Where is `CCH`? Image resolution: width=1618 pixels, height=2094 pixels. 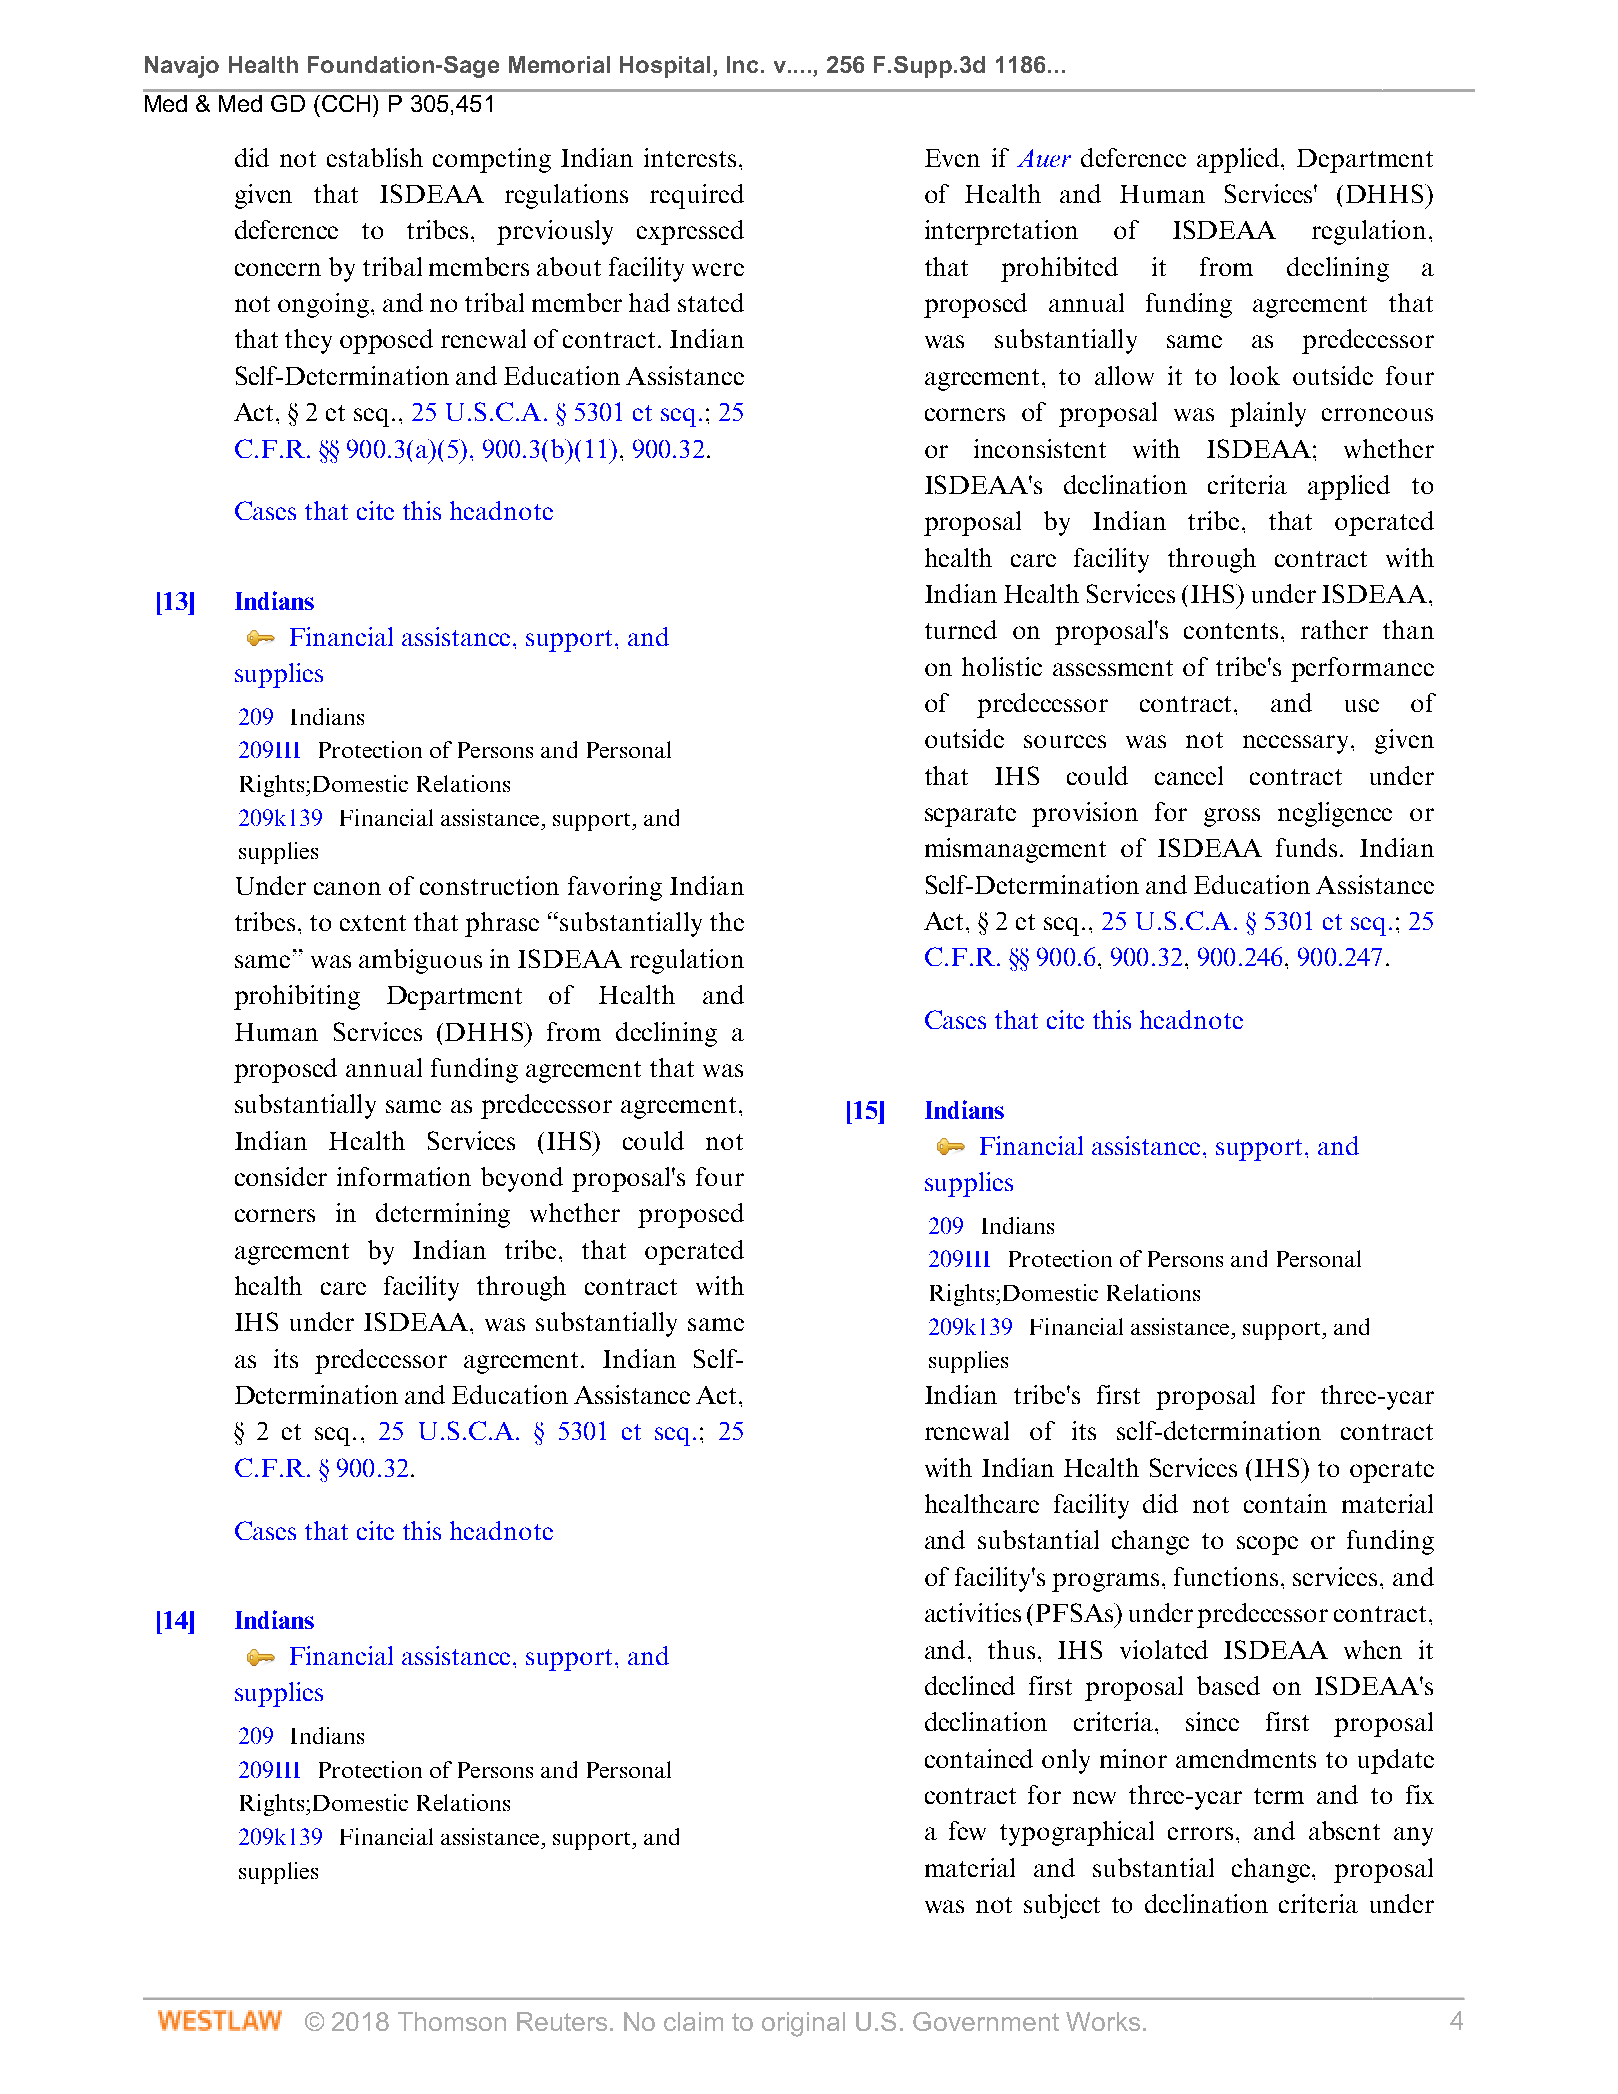 CCH is located at coordinates (346, 103).
